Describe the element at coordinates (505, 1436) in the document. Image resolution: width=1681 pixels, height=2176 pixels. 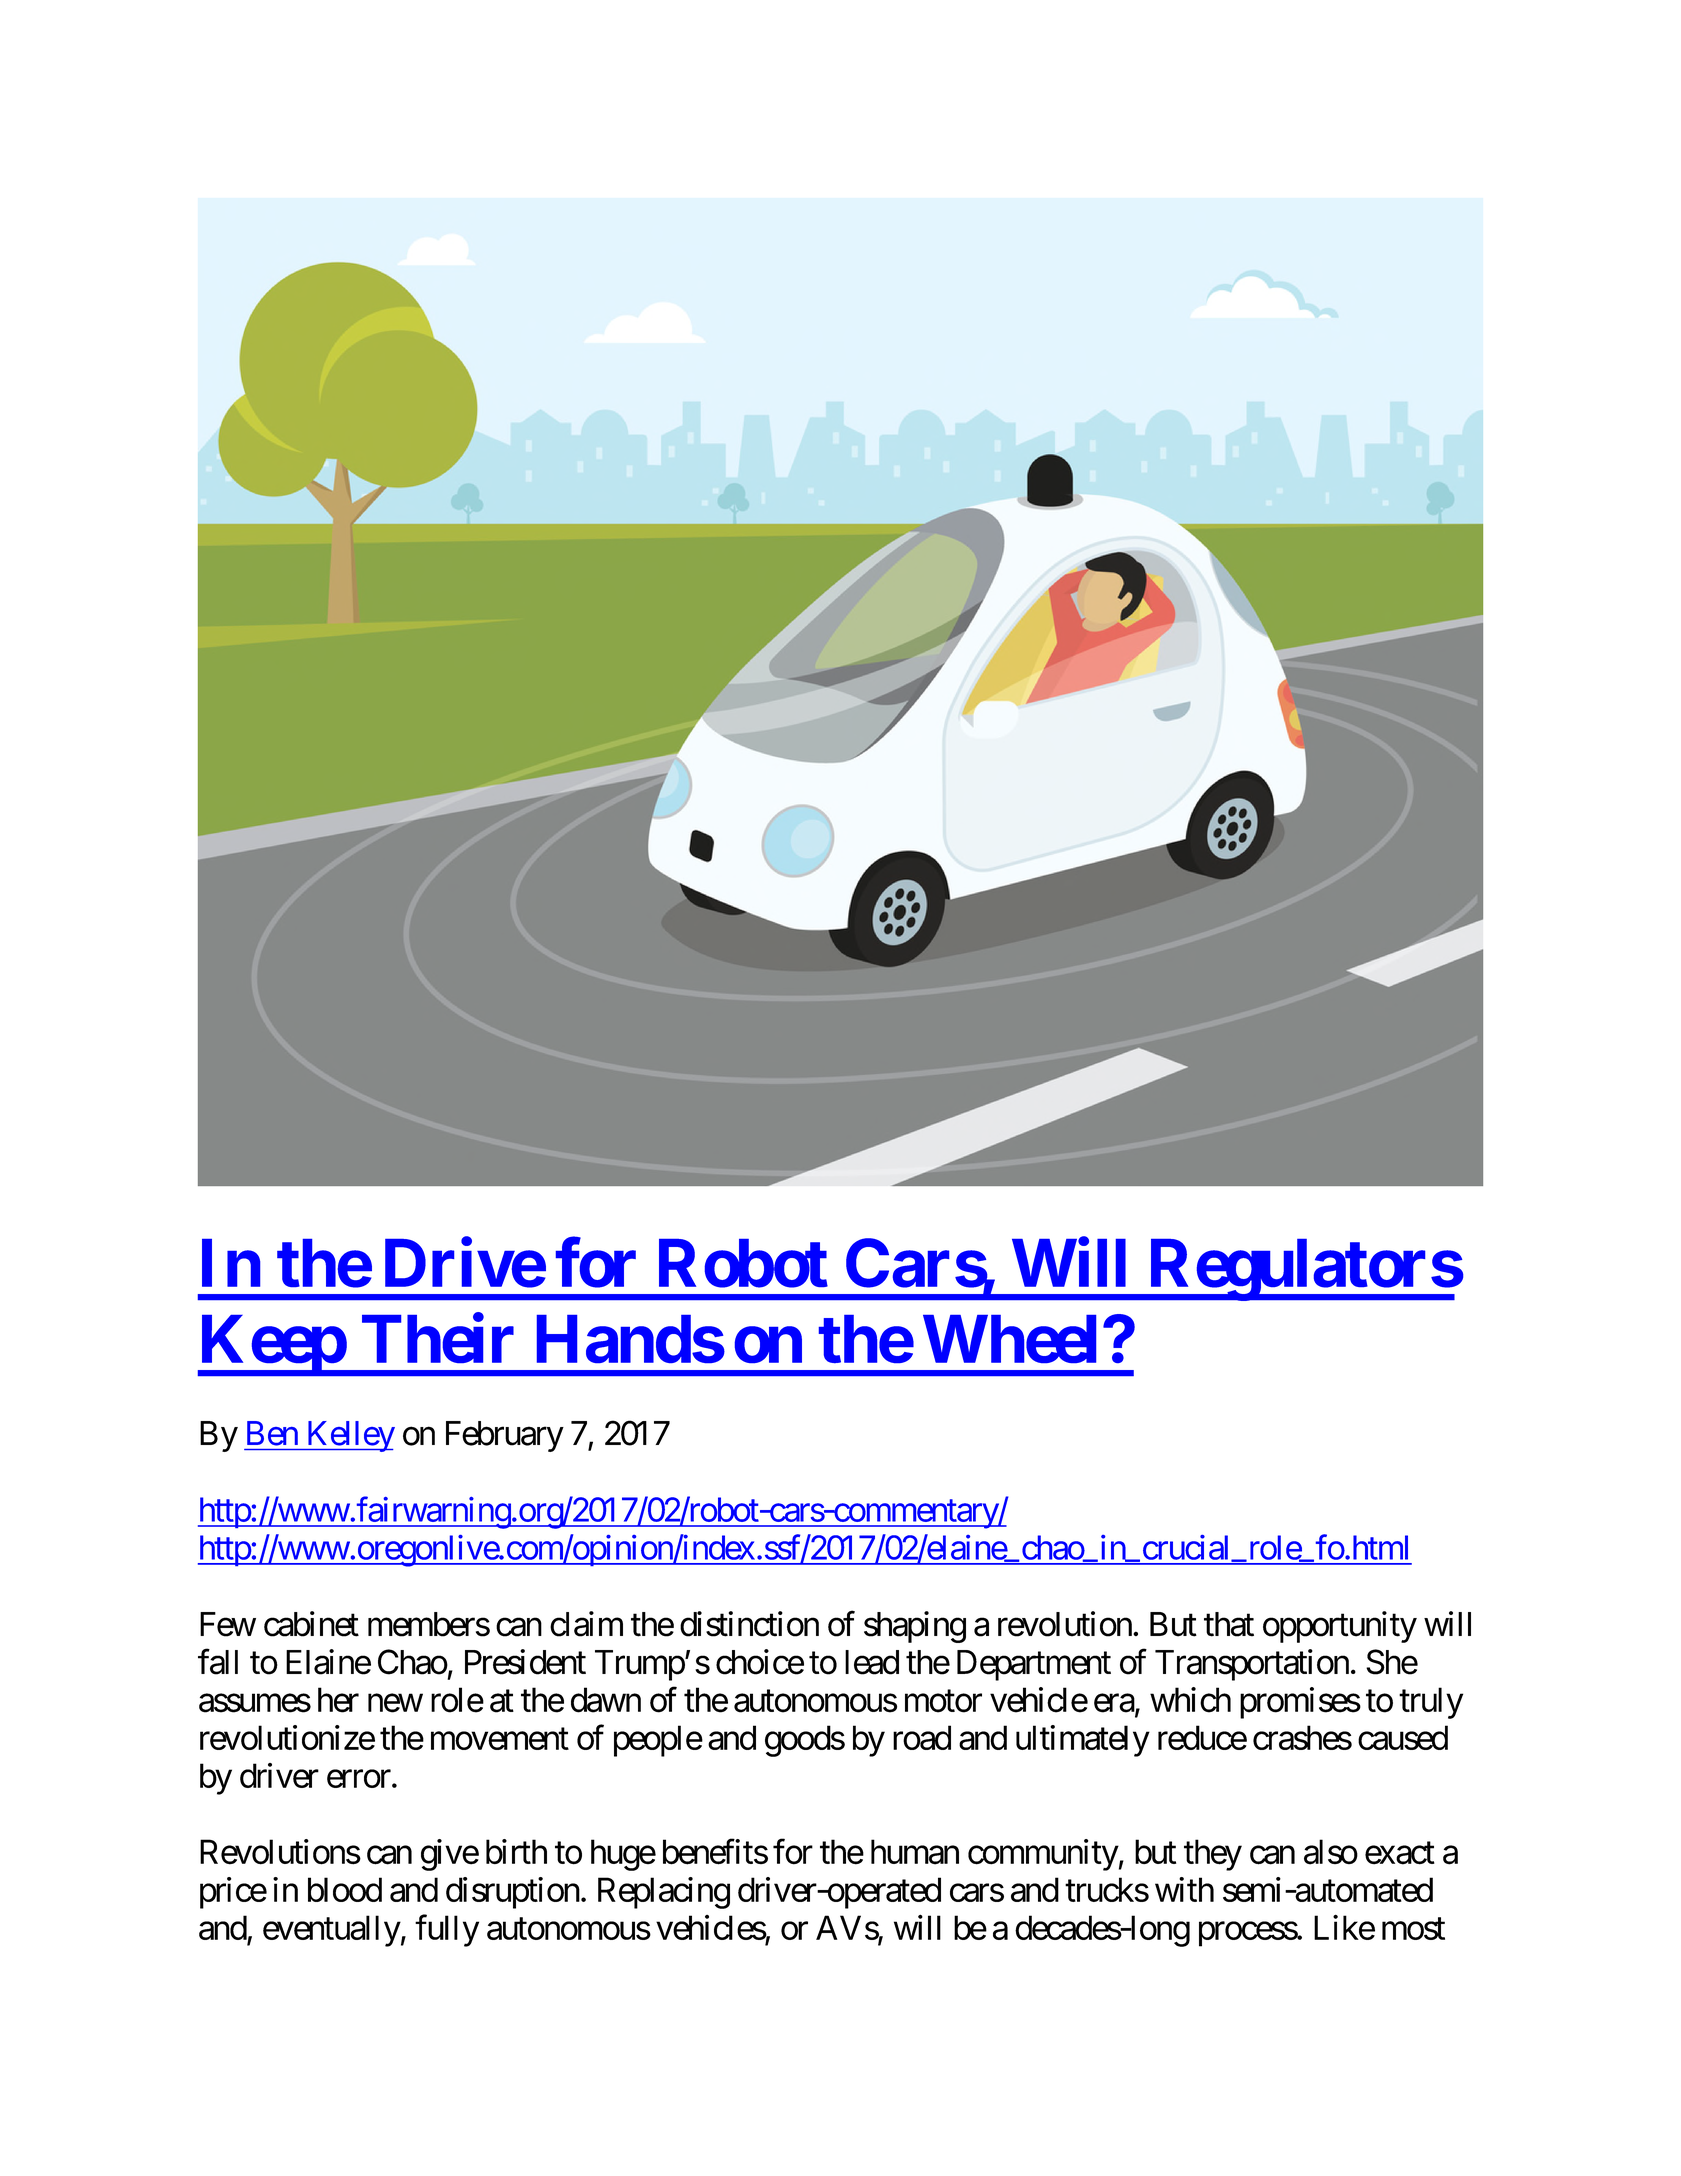
I see `February` at that location.
